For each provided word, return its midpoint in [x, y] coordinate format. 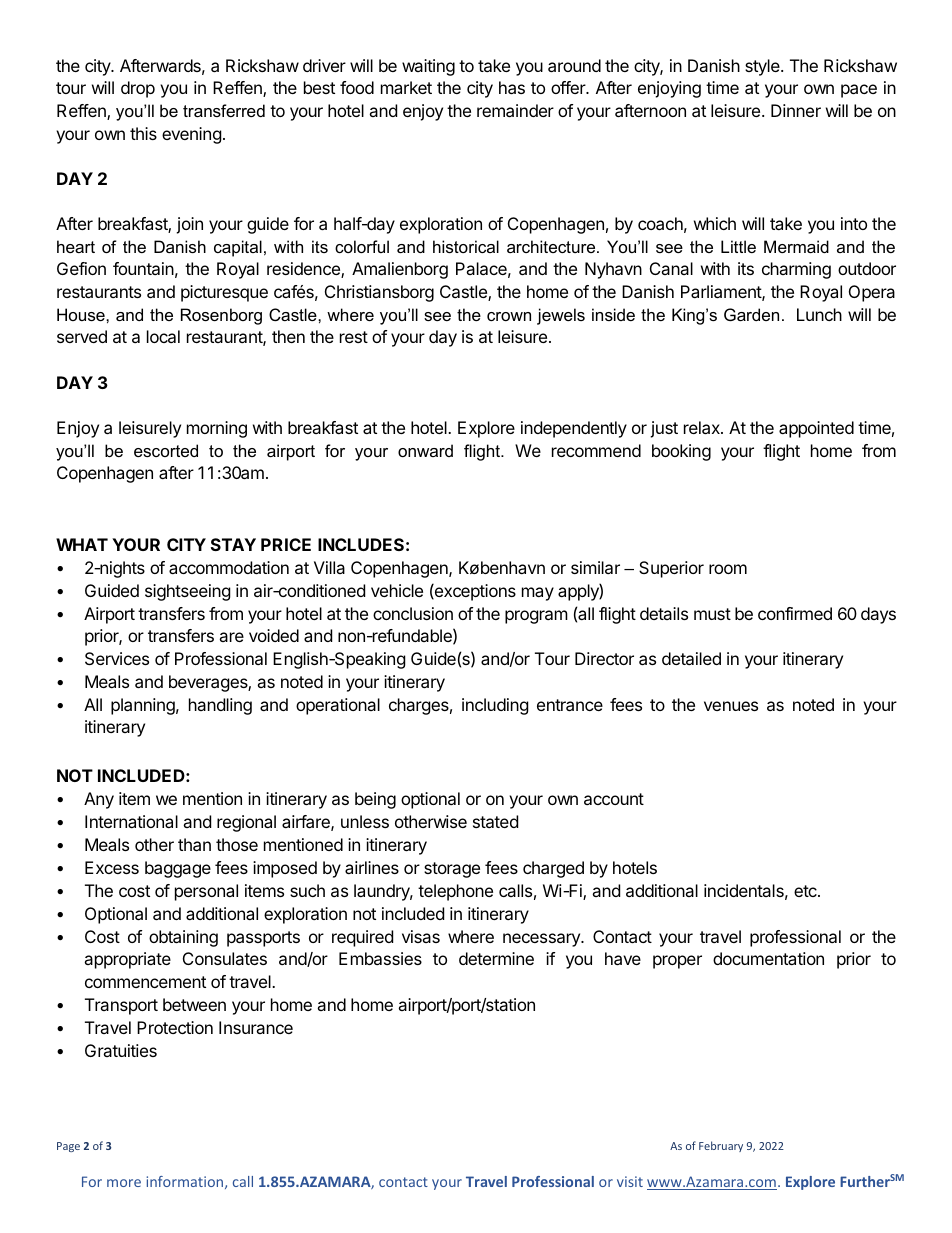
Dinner [796, 110]
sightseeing [188, 592]
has [512, 87]
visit [630, 1181]
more [124, 1183]
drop [138, 89]
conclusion [413, 613]
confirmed [795, 613]
